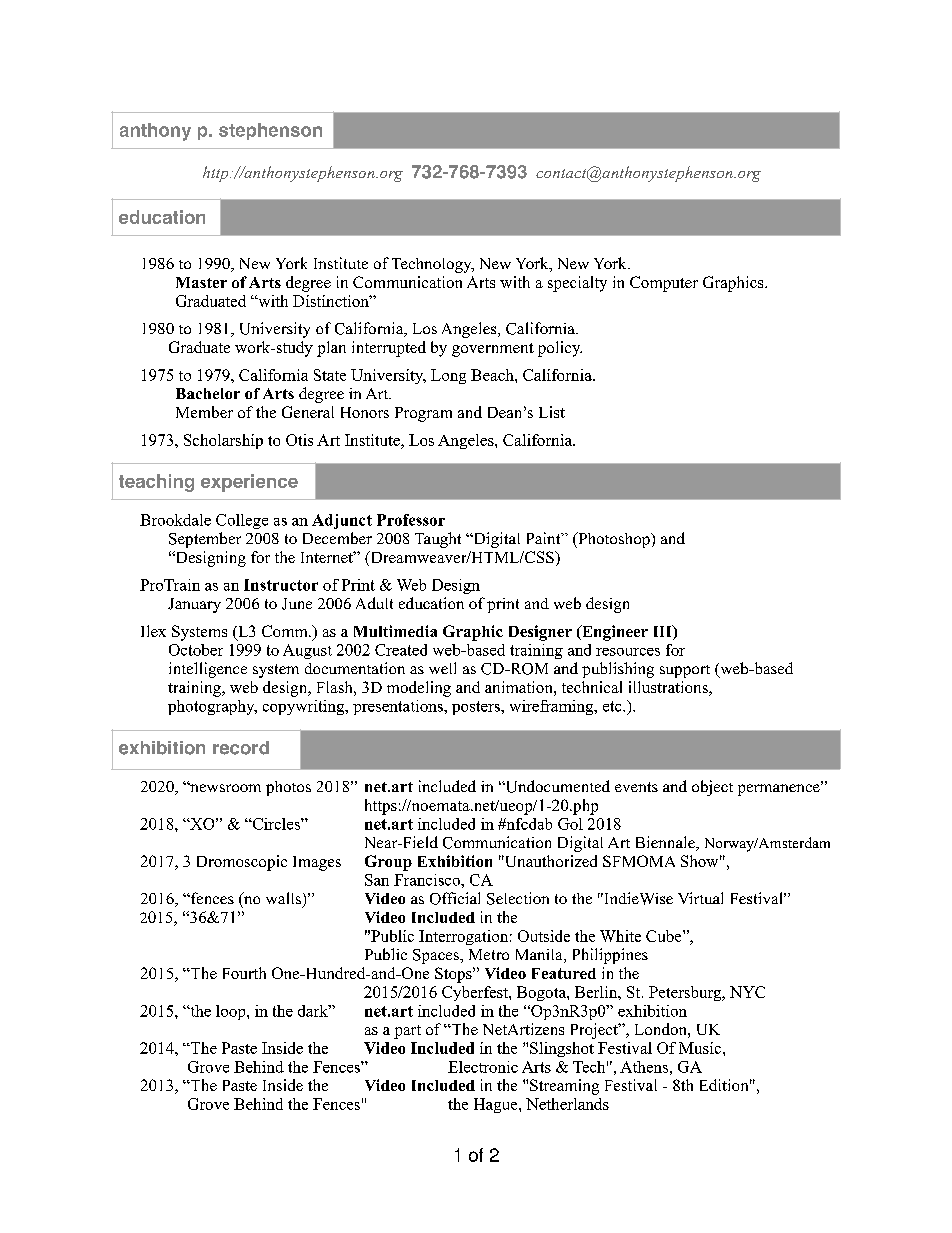 This screenshot has width=952, height=1233. I want to click on Electronic, so click(483, 1067).
